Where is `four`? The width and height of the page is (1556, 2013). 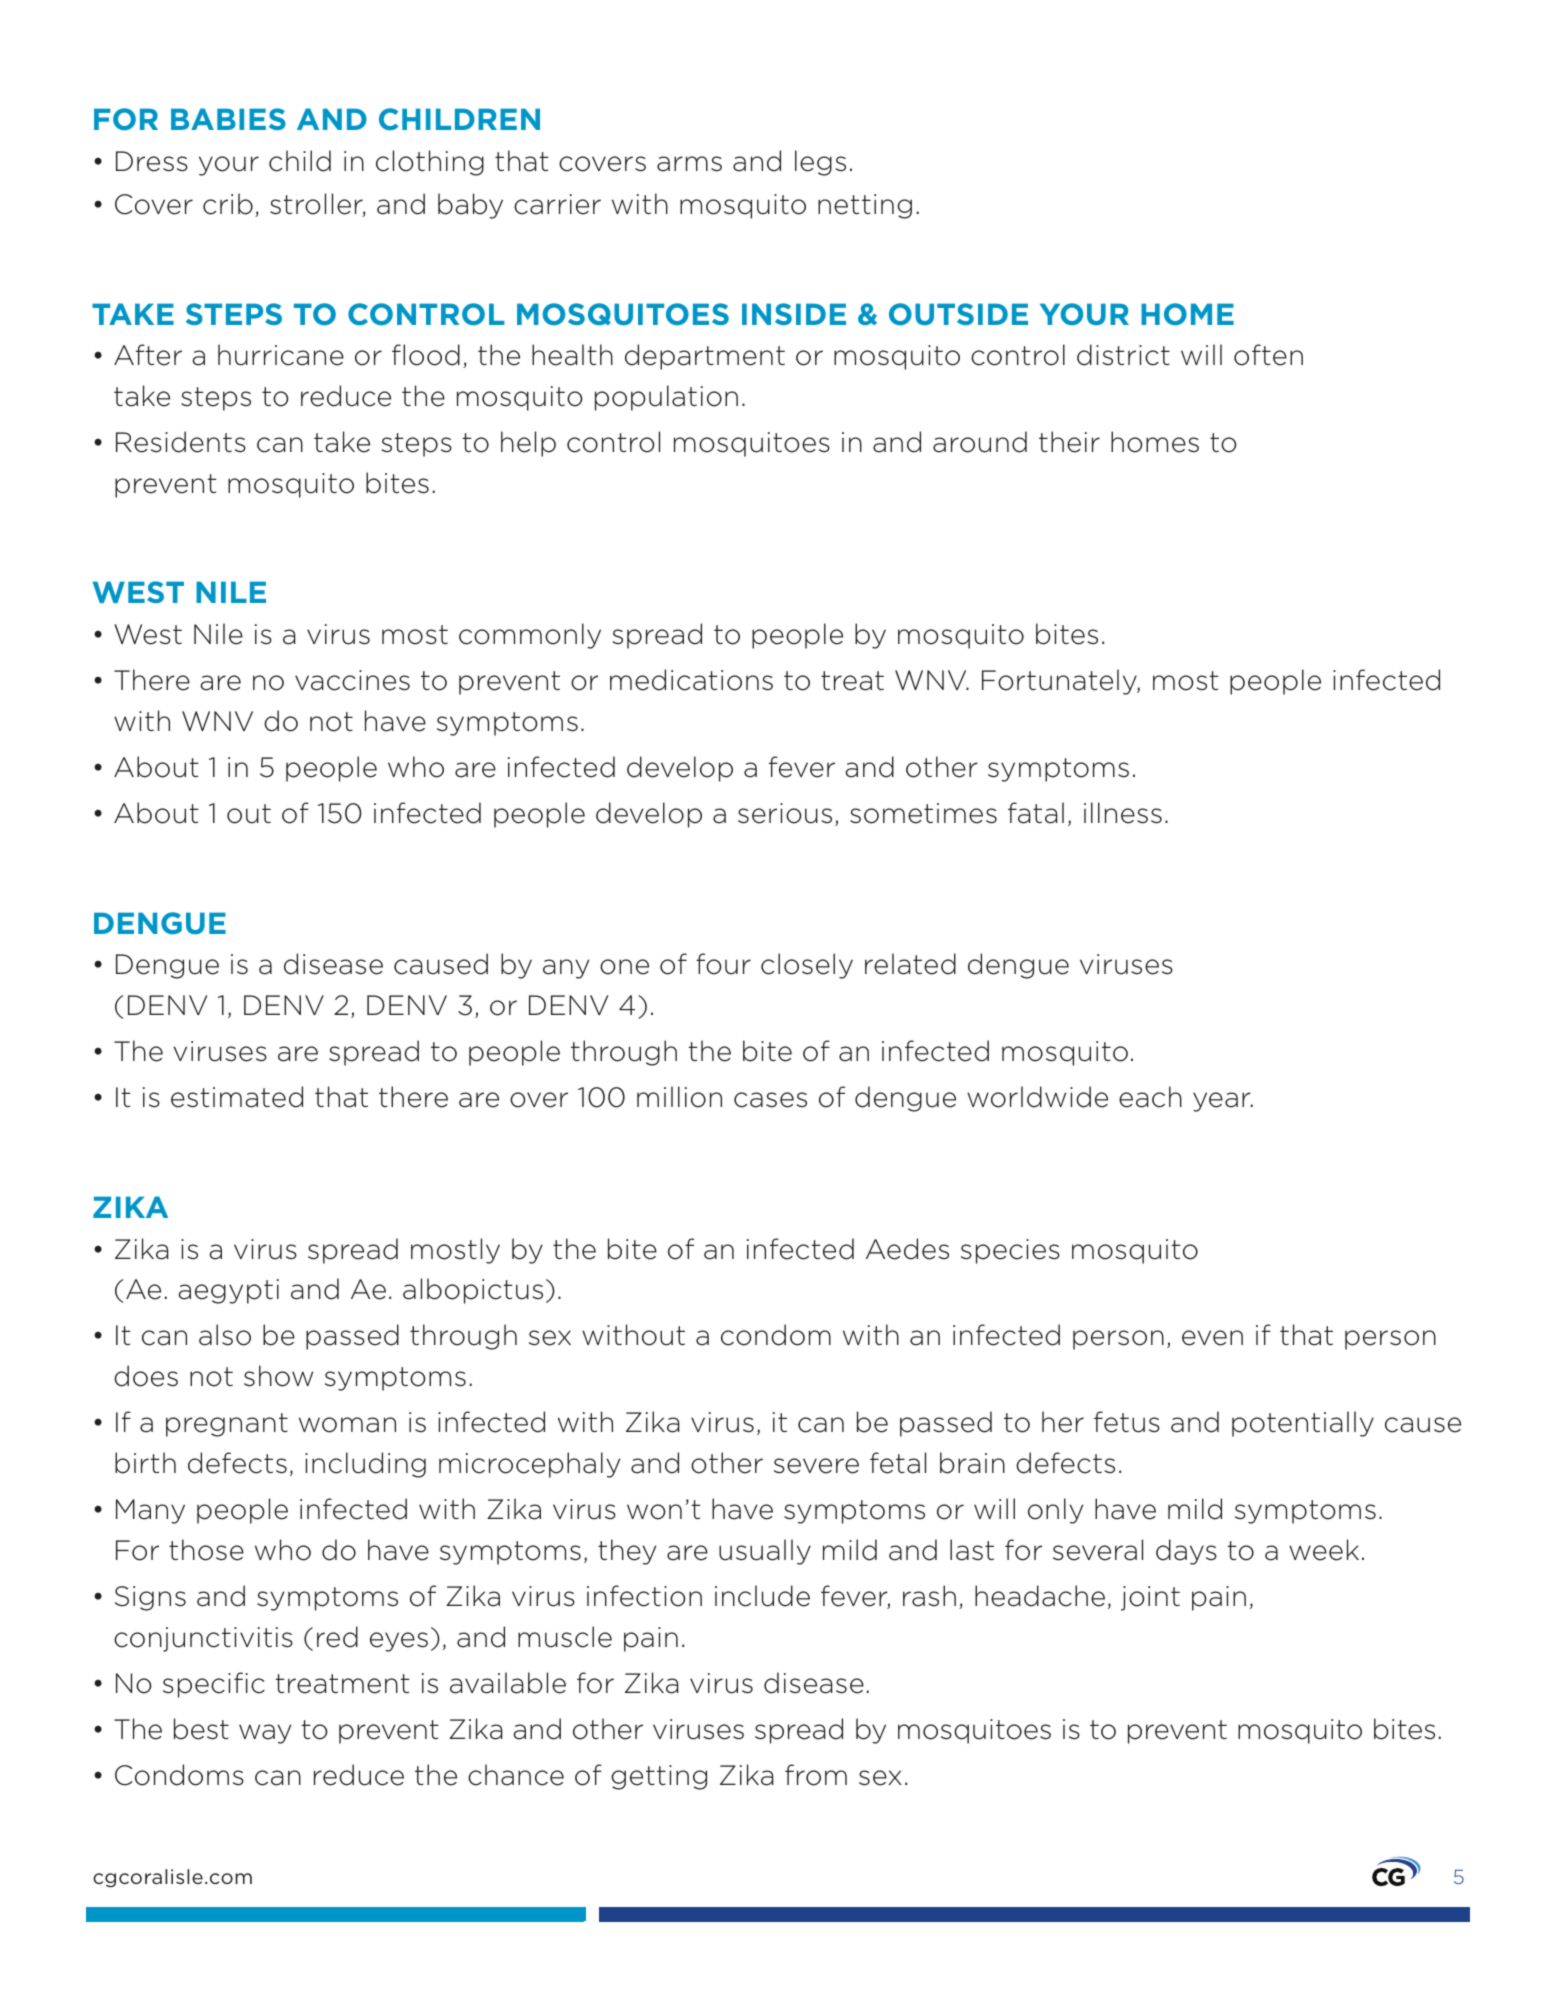 four is located at coordinates (723, 964).
